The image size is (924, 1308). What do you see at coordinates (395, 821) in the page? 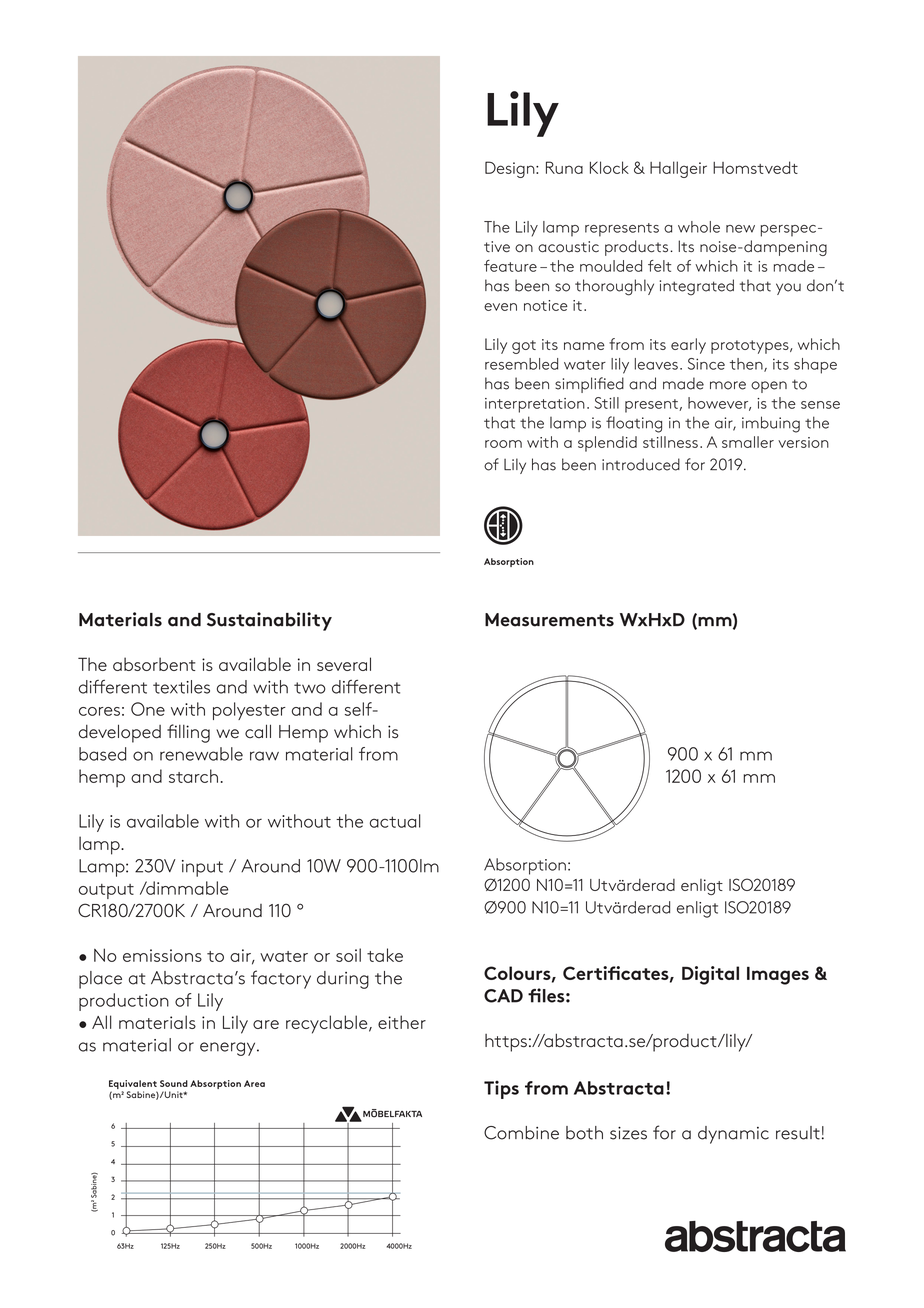
I see `actual` at bounding box center [395, 821].
